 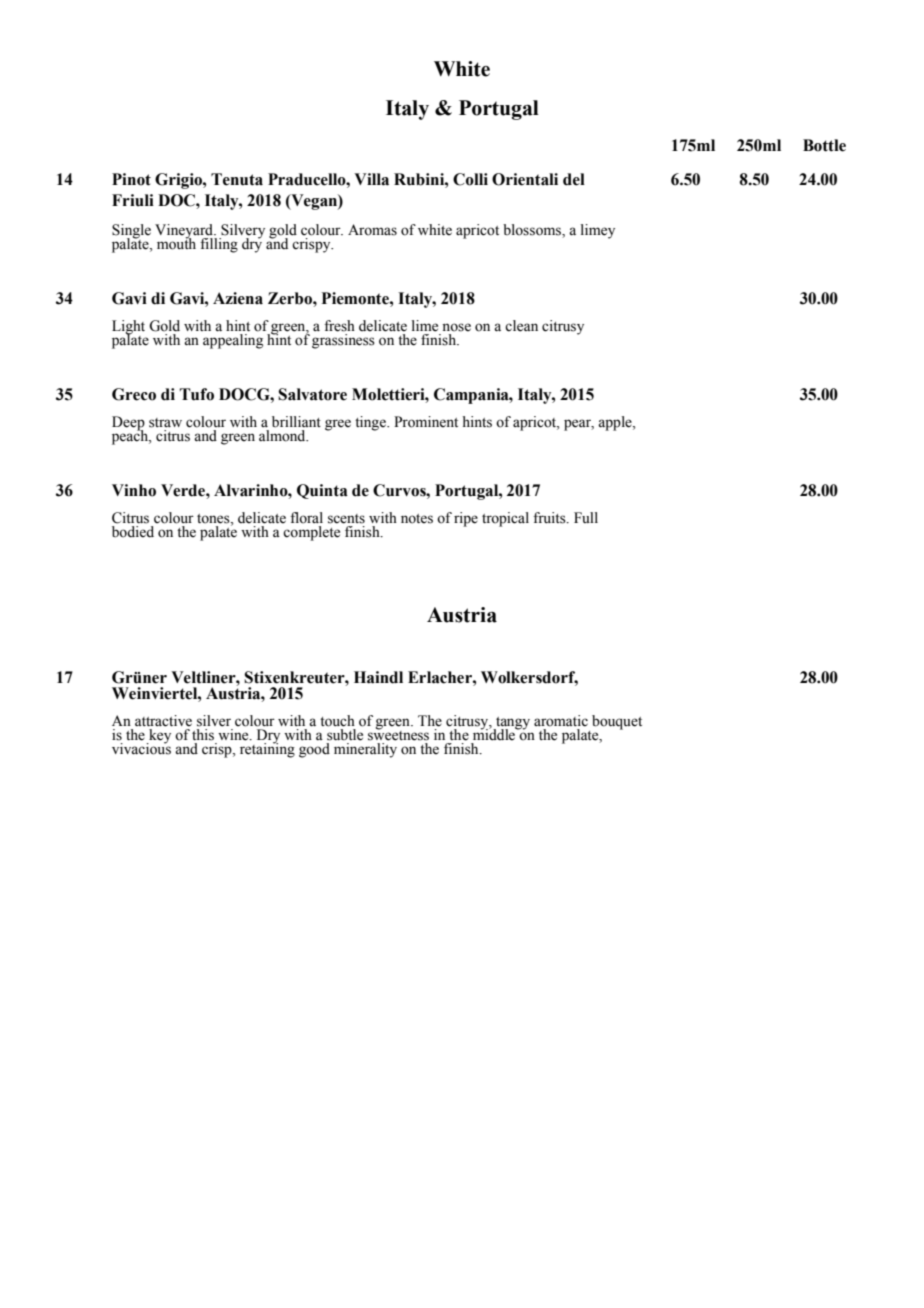 What do you see at coordinates (521, 326) in the screenshot?
I see `clean` at bounding box center [521, 326].
